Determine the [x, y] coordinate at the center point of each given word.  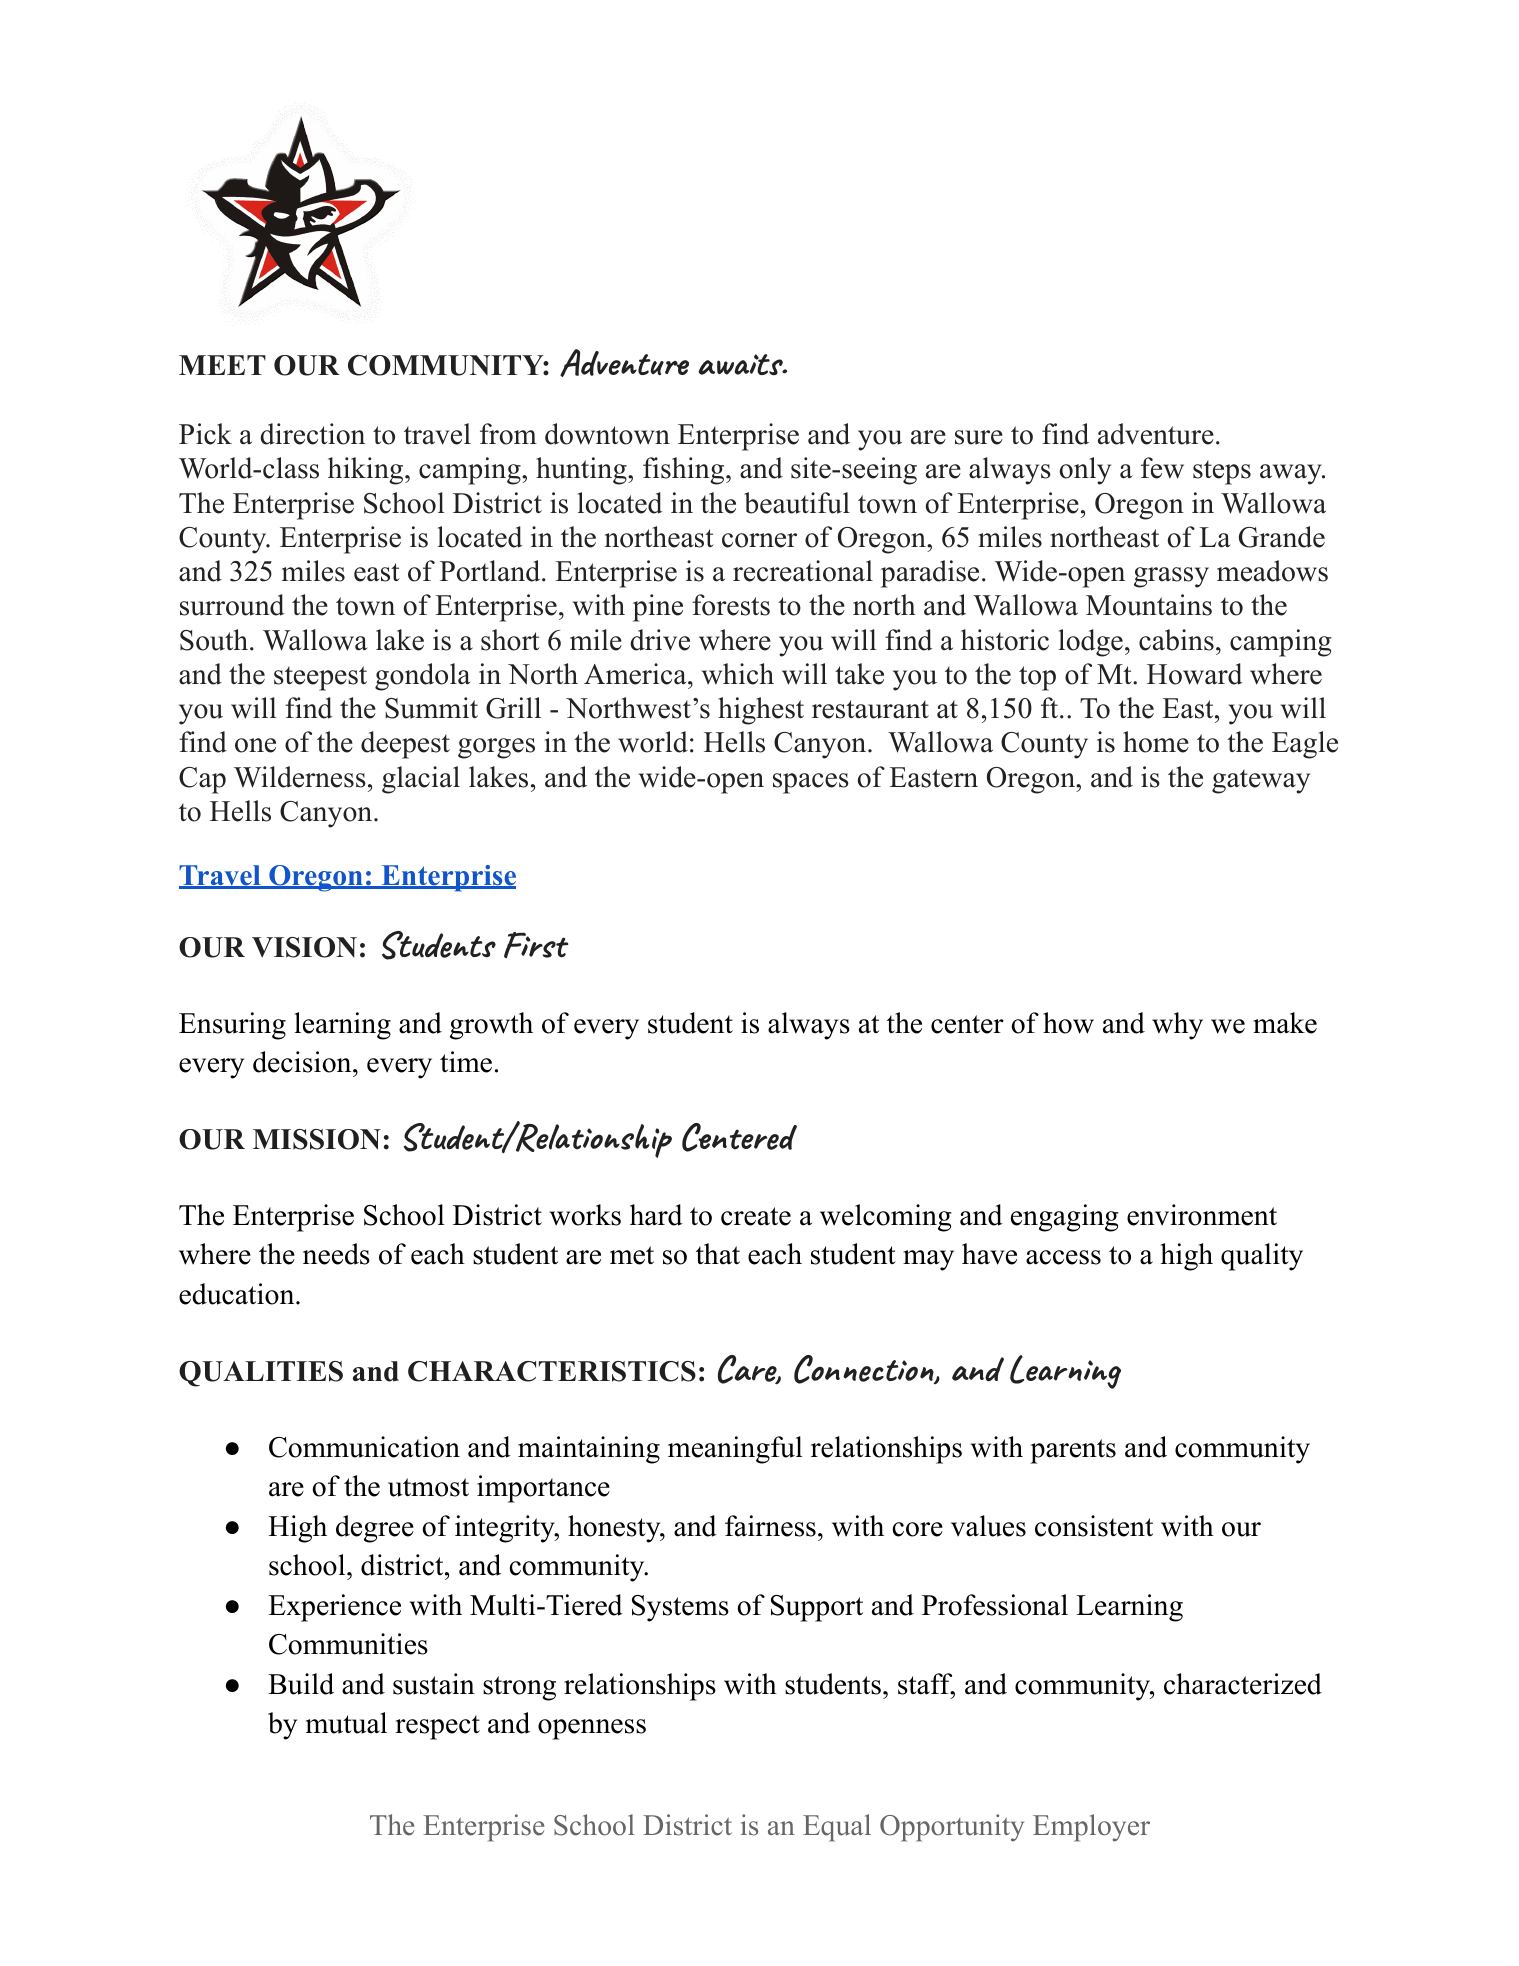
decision [303, 1062]
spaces [811, 783]
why [1177, 1026]
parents [1073, 1451]
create [756, 1216]
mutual [346, 1723]
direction [312, 434]
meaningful [735, 1450]
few [1162, 468]
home [1156, 742]
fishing [683, 471]
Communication [364, 1447]
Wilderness [300, 777]
